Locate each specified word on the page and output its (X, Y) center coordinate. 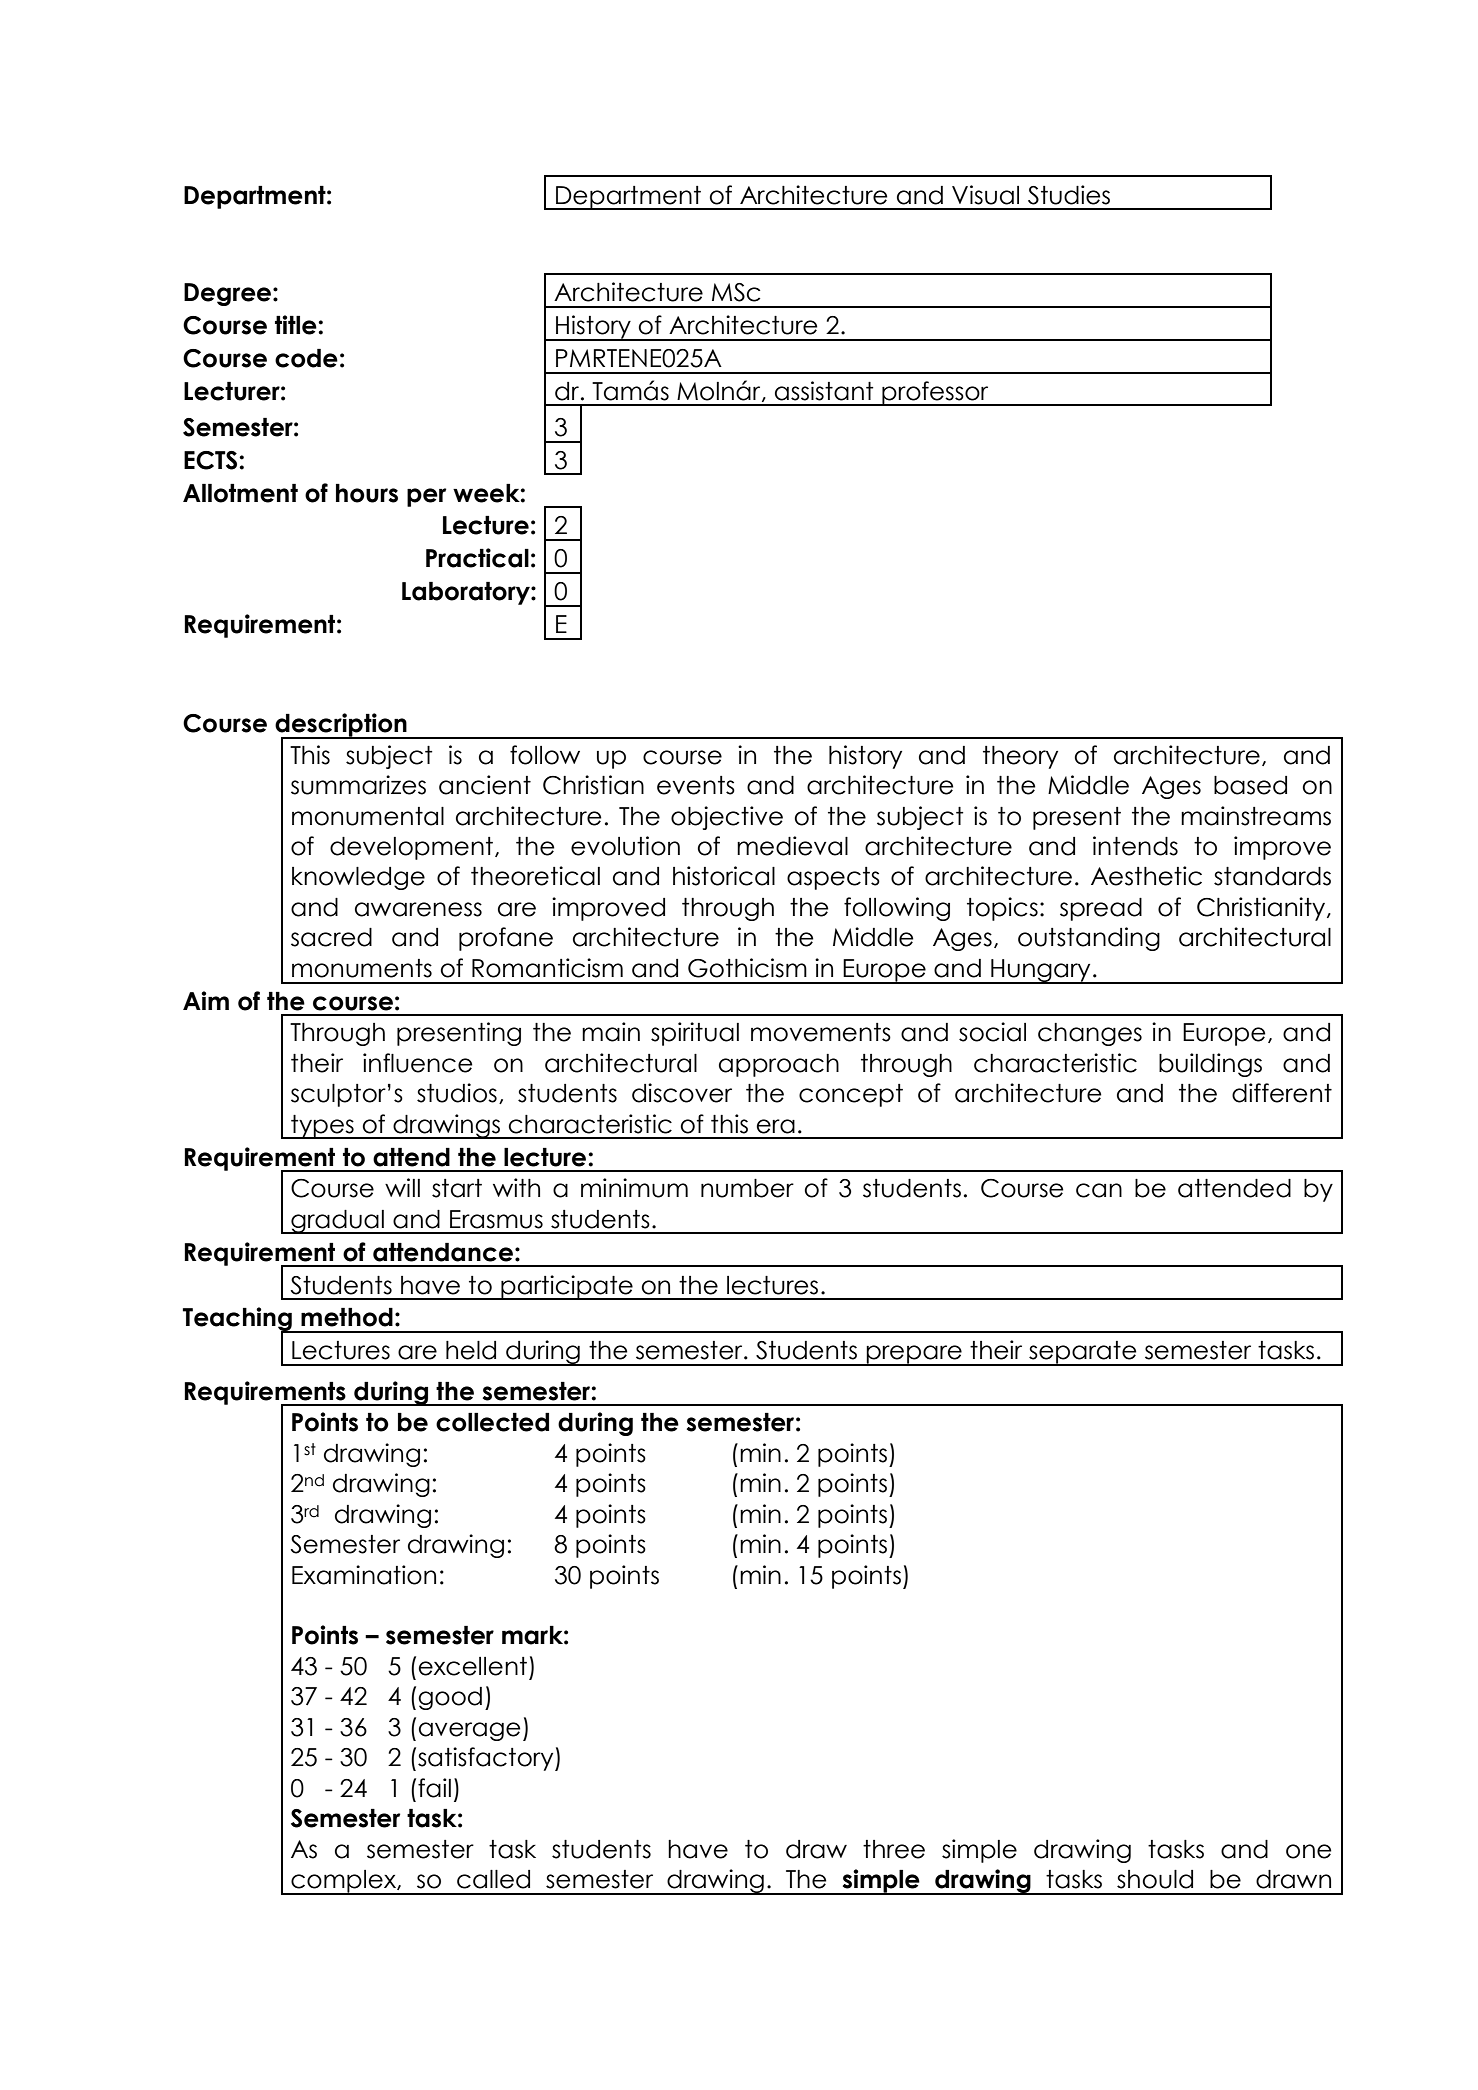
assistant (824, 391)
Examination (364, 1575)
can (1099, 1190)
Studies (1069, 195)
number (747, 1188)
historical (724, 876)
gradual (337, 1222)
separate (1083, 1353)
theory (1020, 757)
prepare (914, 1355)
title (297, 325)
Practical (477, 558)
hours (367, 493)
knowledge (358, 878)
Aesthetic (1146, 876)
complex (343, 1882)
